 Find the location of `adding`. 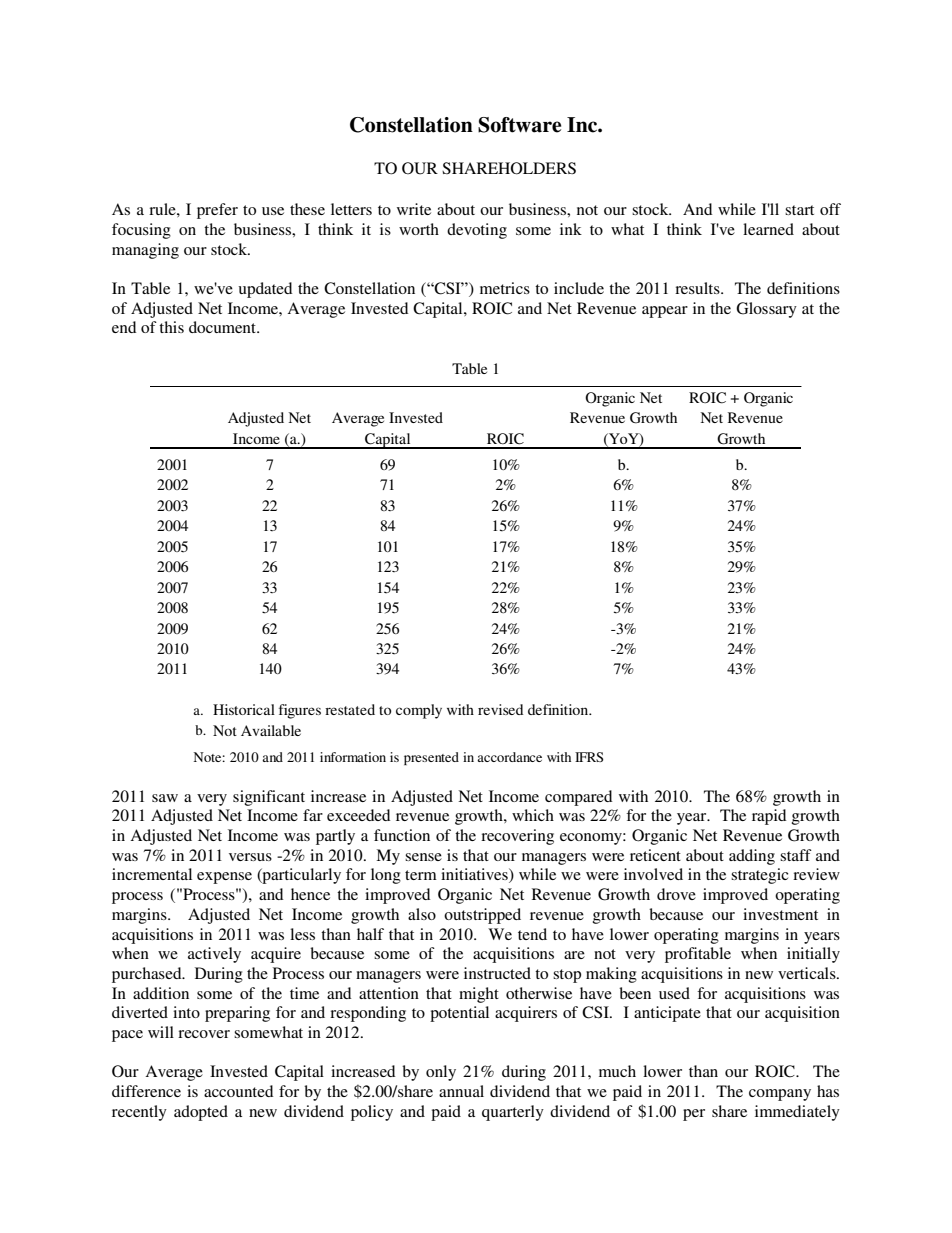

adding is located at coordinates (752, 857).
